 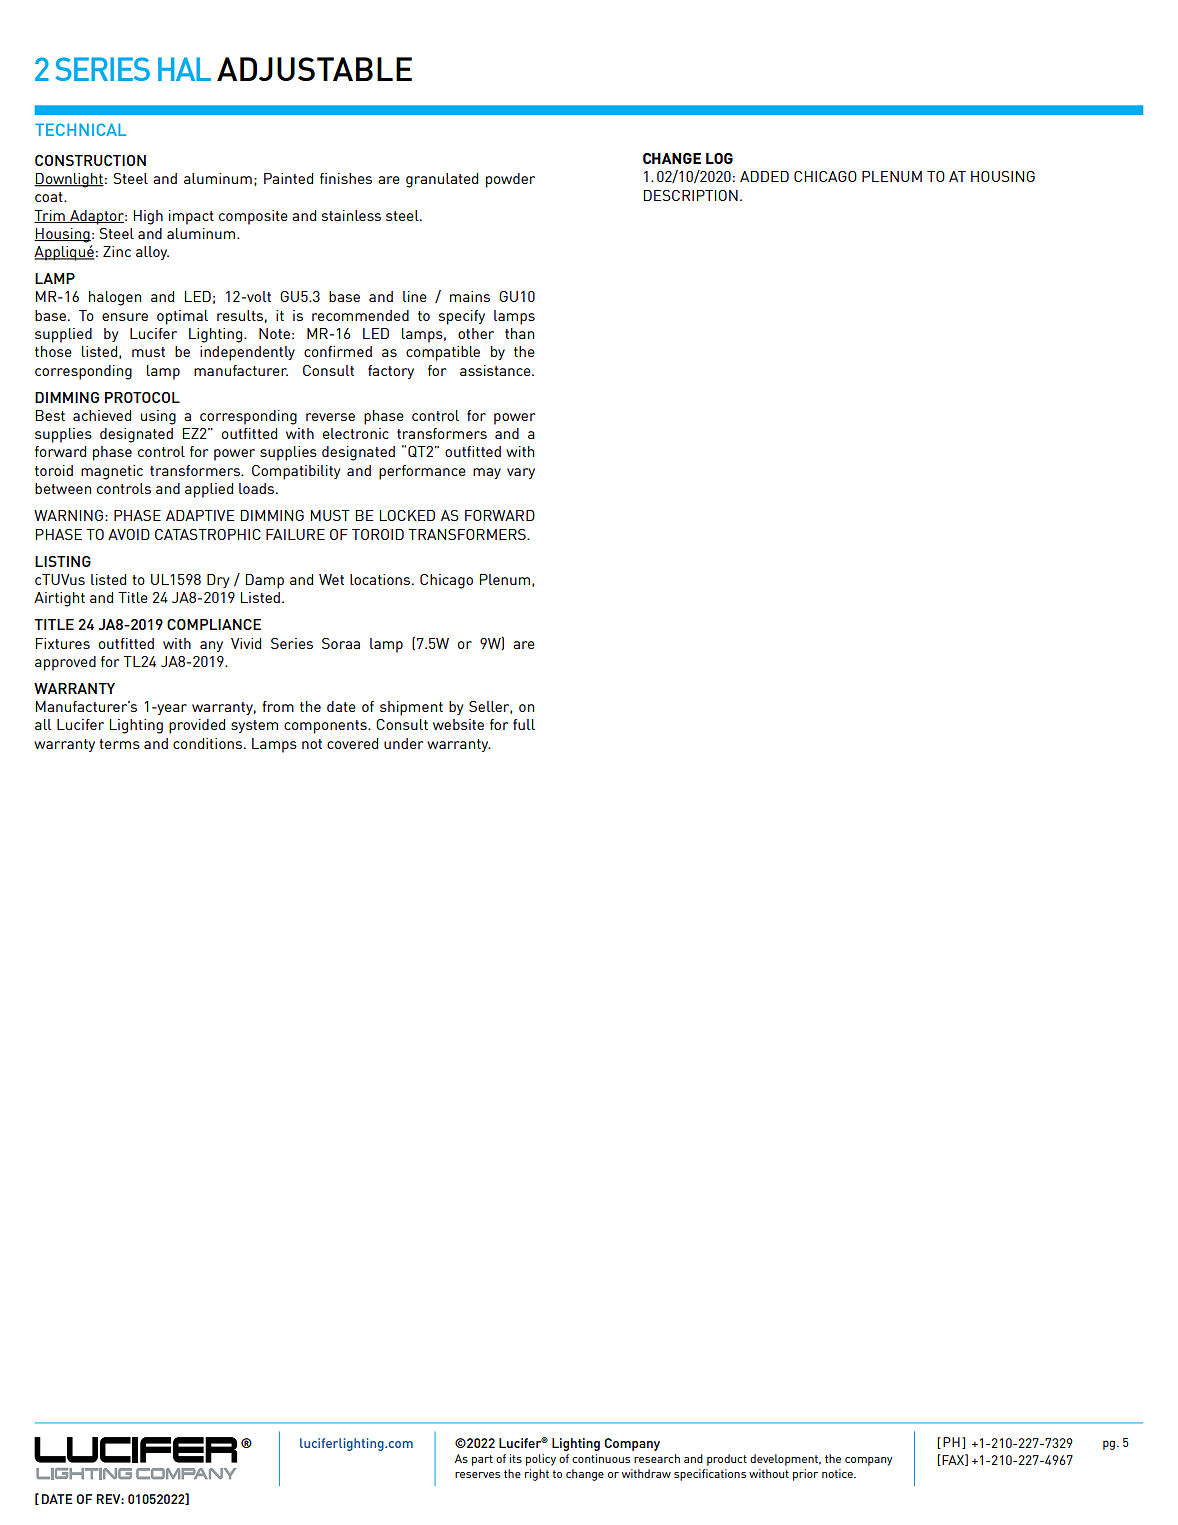 What do you see at coordinates (477, 1475) in the page?
I see `reserves` at bounding box center [477, 1475].
